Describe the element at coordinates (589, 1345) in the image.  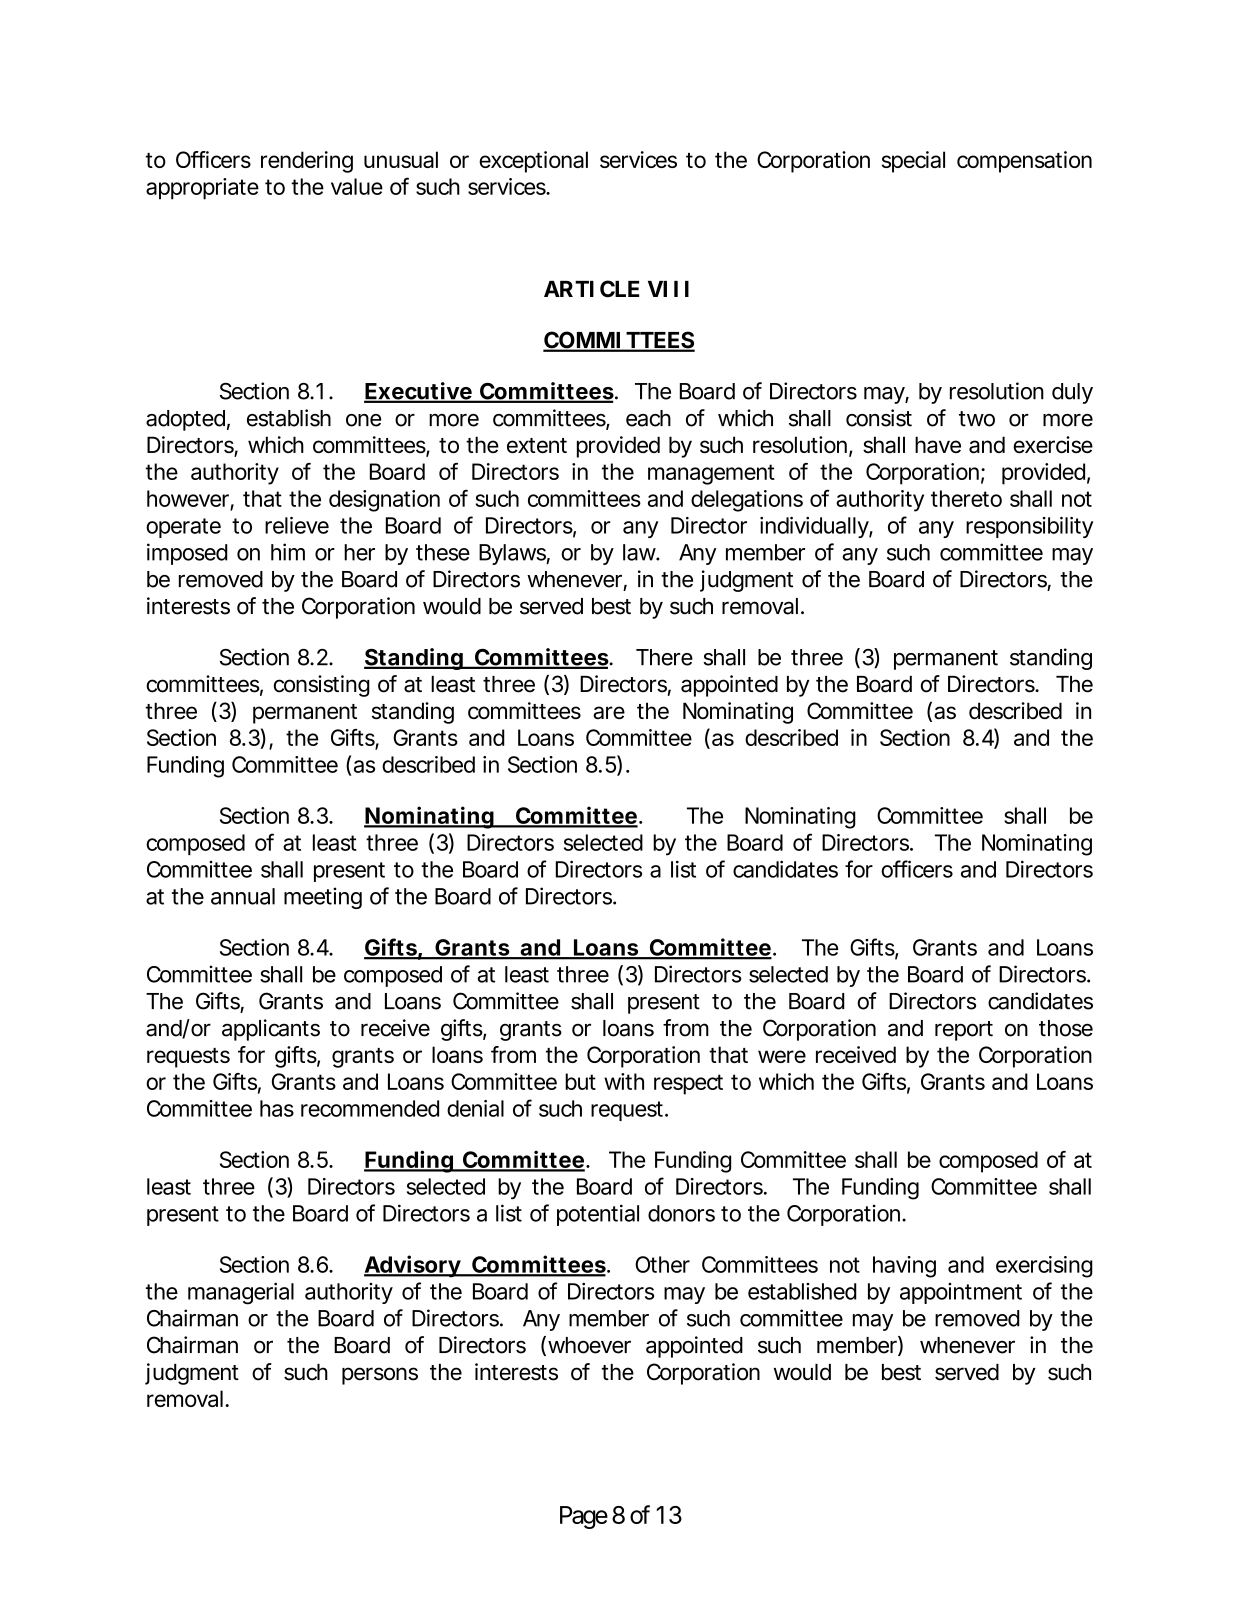
I see `whoever` at that location.
